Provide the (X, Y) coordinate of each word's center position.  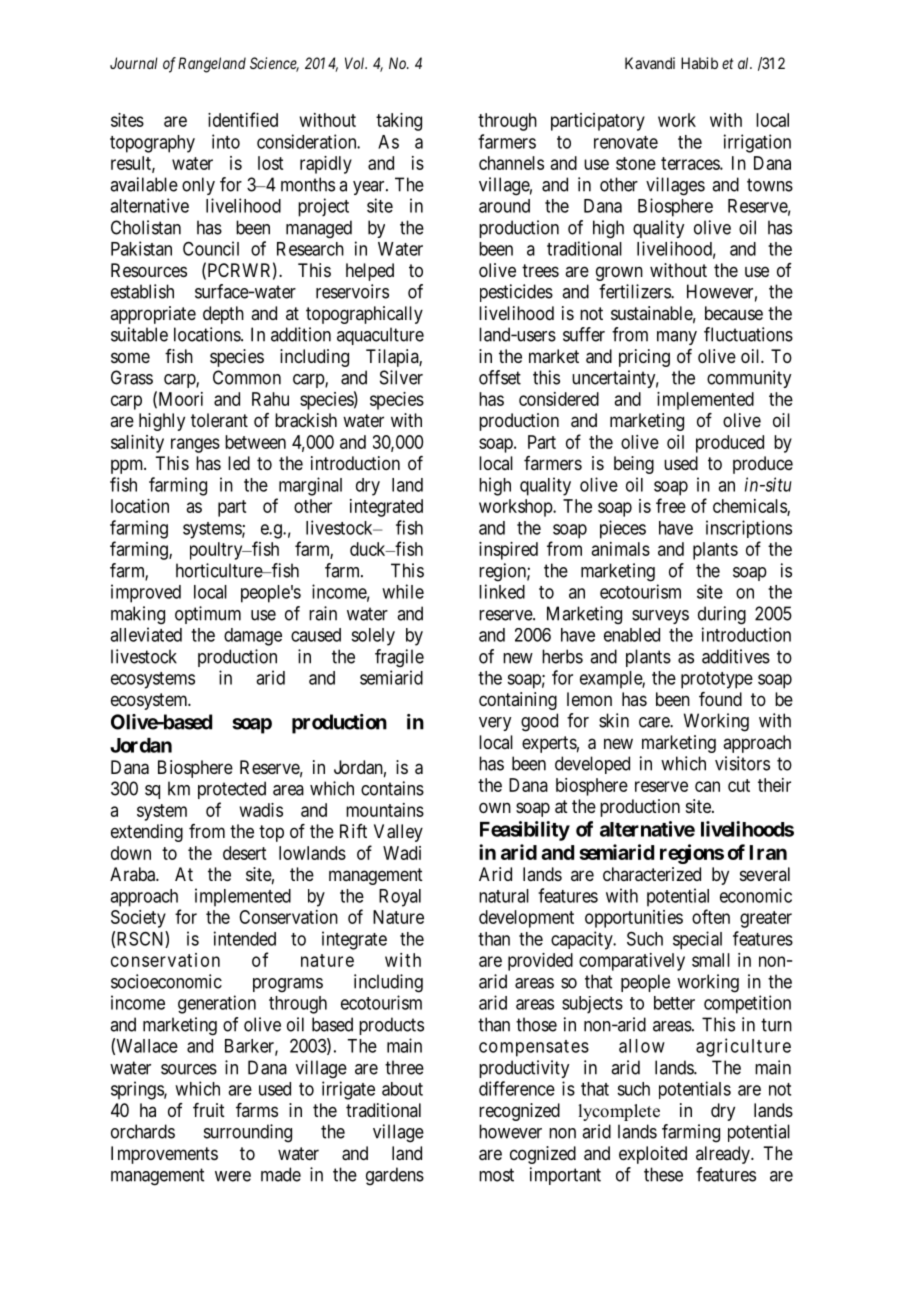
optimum (208, 615)
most (496, 1175)
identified (243, 119)
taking (399, 122)
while (403, 591)
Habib (699, 63)
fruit (209, 1110)
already (724, 1155)
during (722, 615)
